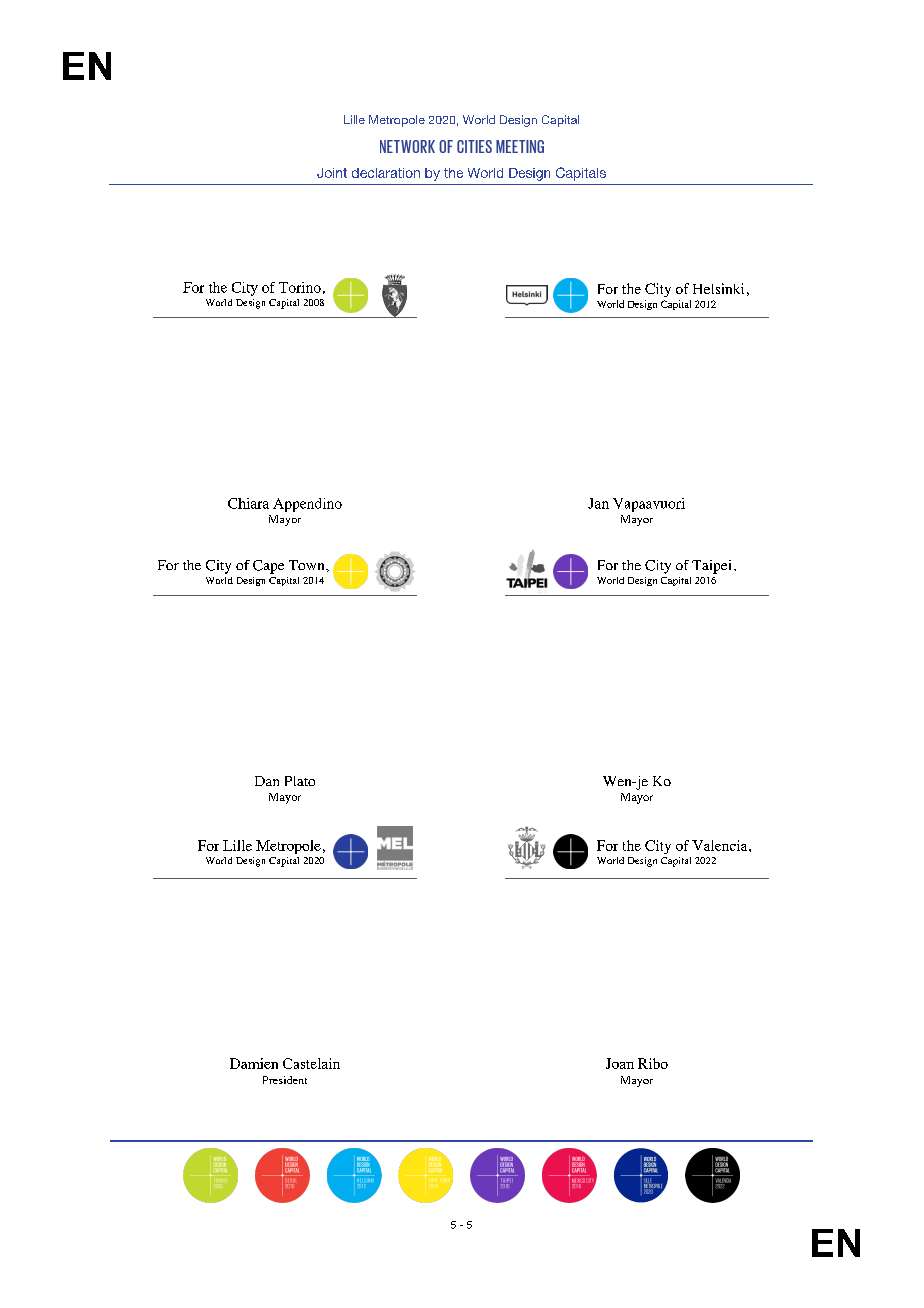 This screenshot has width=924, height=1308. I want to click on Chiara, so click(248, 503).
